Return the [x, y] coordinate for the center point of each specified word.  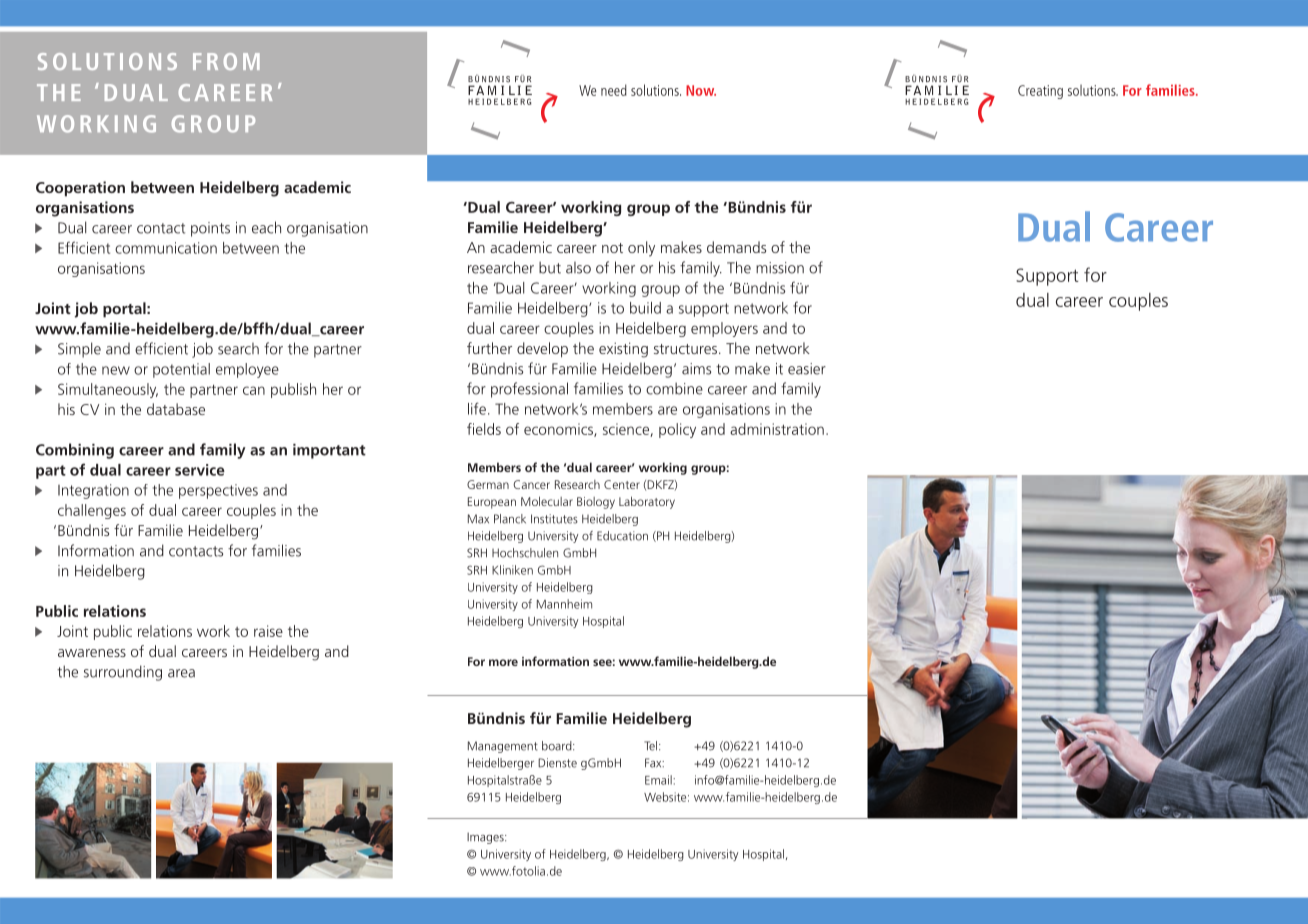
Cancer [531, 484]
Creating [1040, 92]
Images [486, 838]
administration [777, 429]
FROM [226, 61]
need [614, 90]
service [200, 470]
